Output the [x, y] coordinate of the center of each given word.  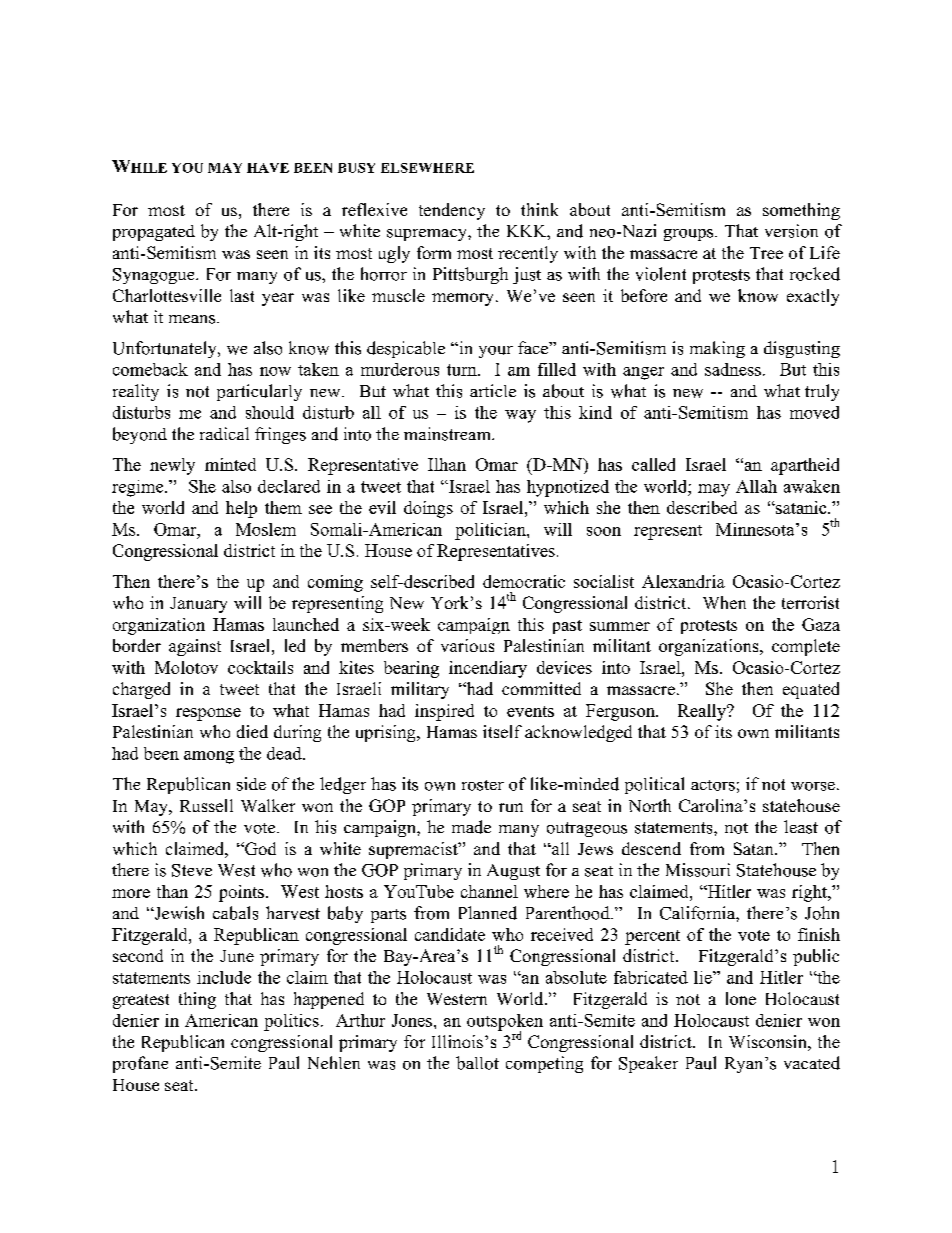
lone [741, 998]
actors [713, 785]
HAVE [268, 168]
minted [230, 464]
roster [483, 785]
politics [291, 1022]
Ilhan [447, 464]
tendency [452, 211]
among [209, 757]
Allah [756, 486]
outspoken [505, 1023]
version [791, 231]
